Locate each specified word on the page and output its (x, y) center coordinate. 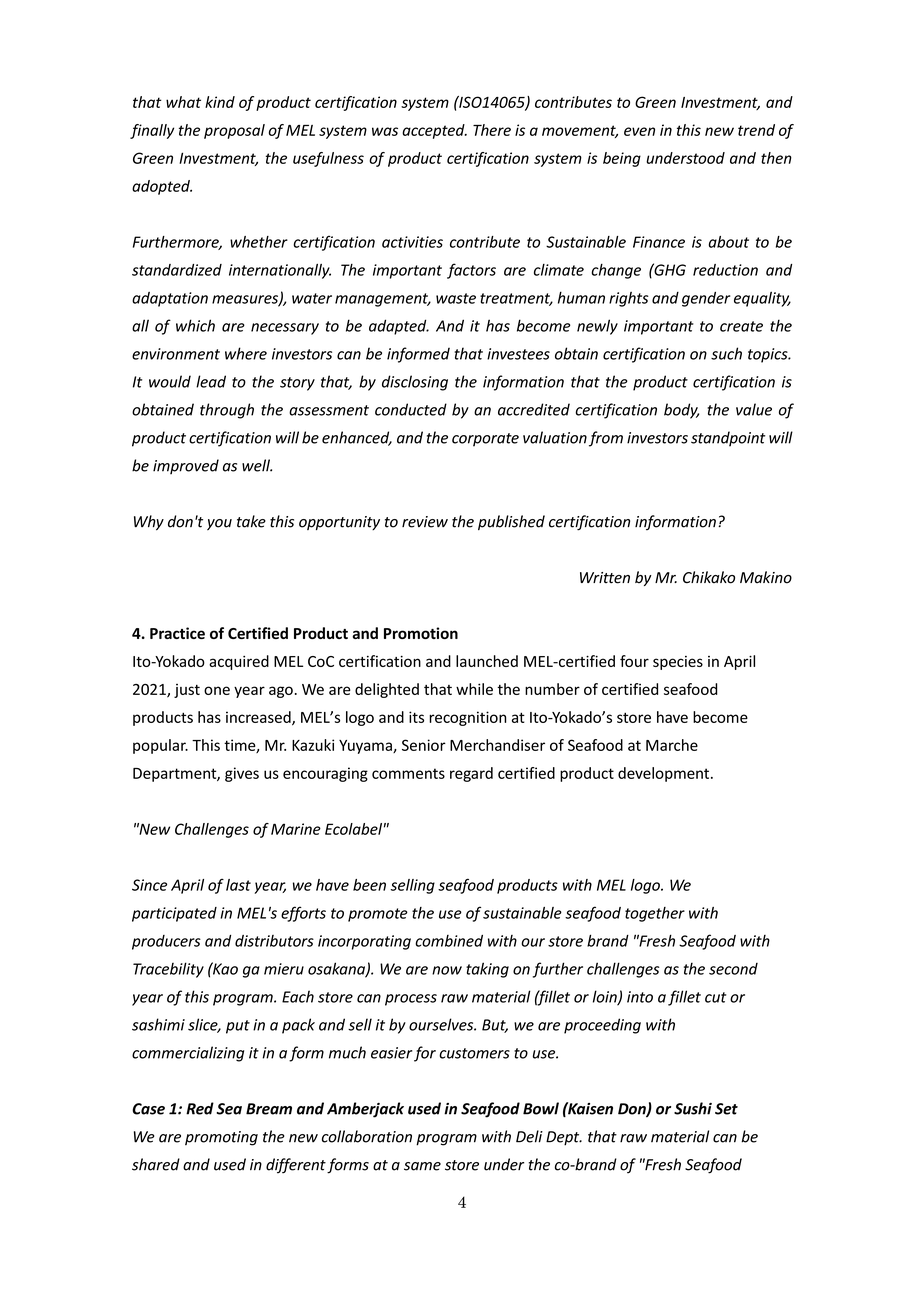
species (678, 663)
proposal (234, 131)
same (422, 1166)
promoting (221, 1138)
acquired (239, 662)
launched (487, 661)
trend (756, 130)
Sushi (693, 1108)
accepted (434, 131)
